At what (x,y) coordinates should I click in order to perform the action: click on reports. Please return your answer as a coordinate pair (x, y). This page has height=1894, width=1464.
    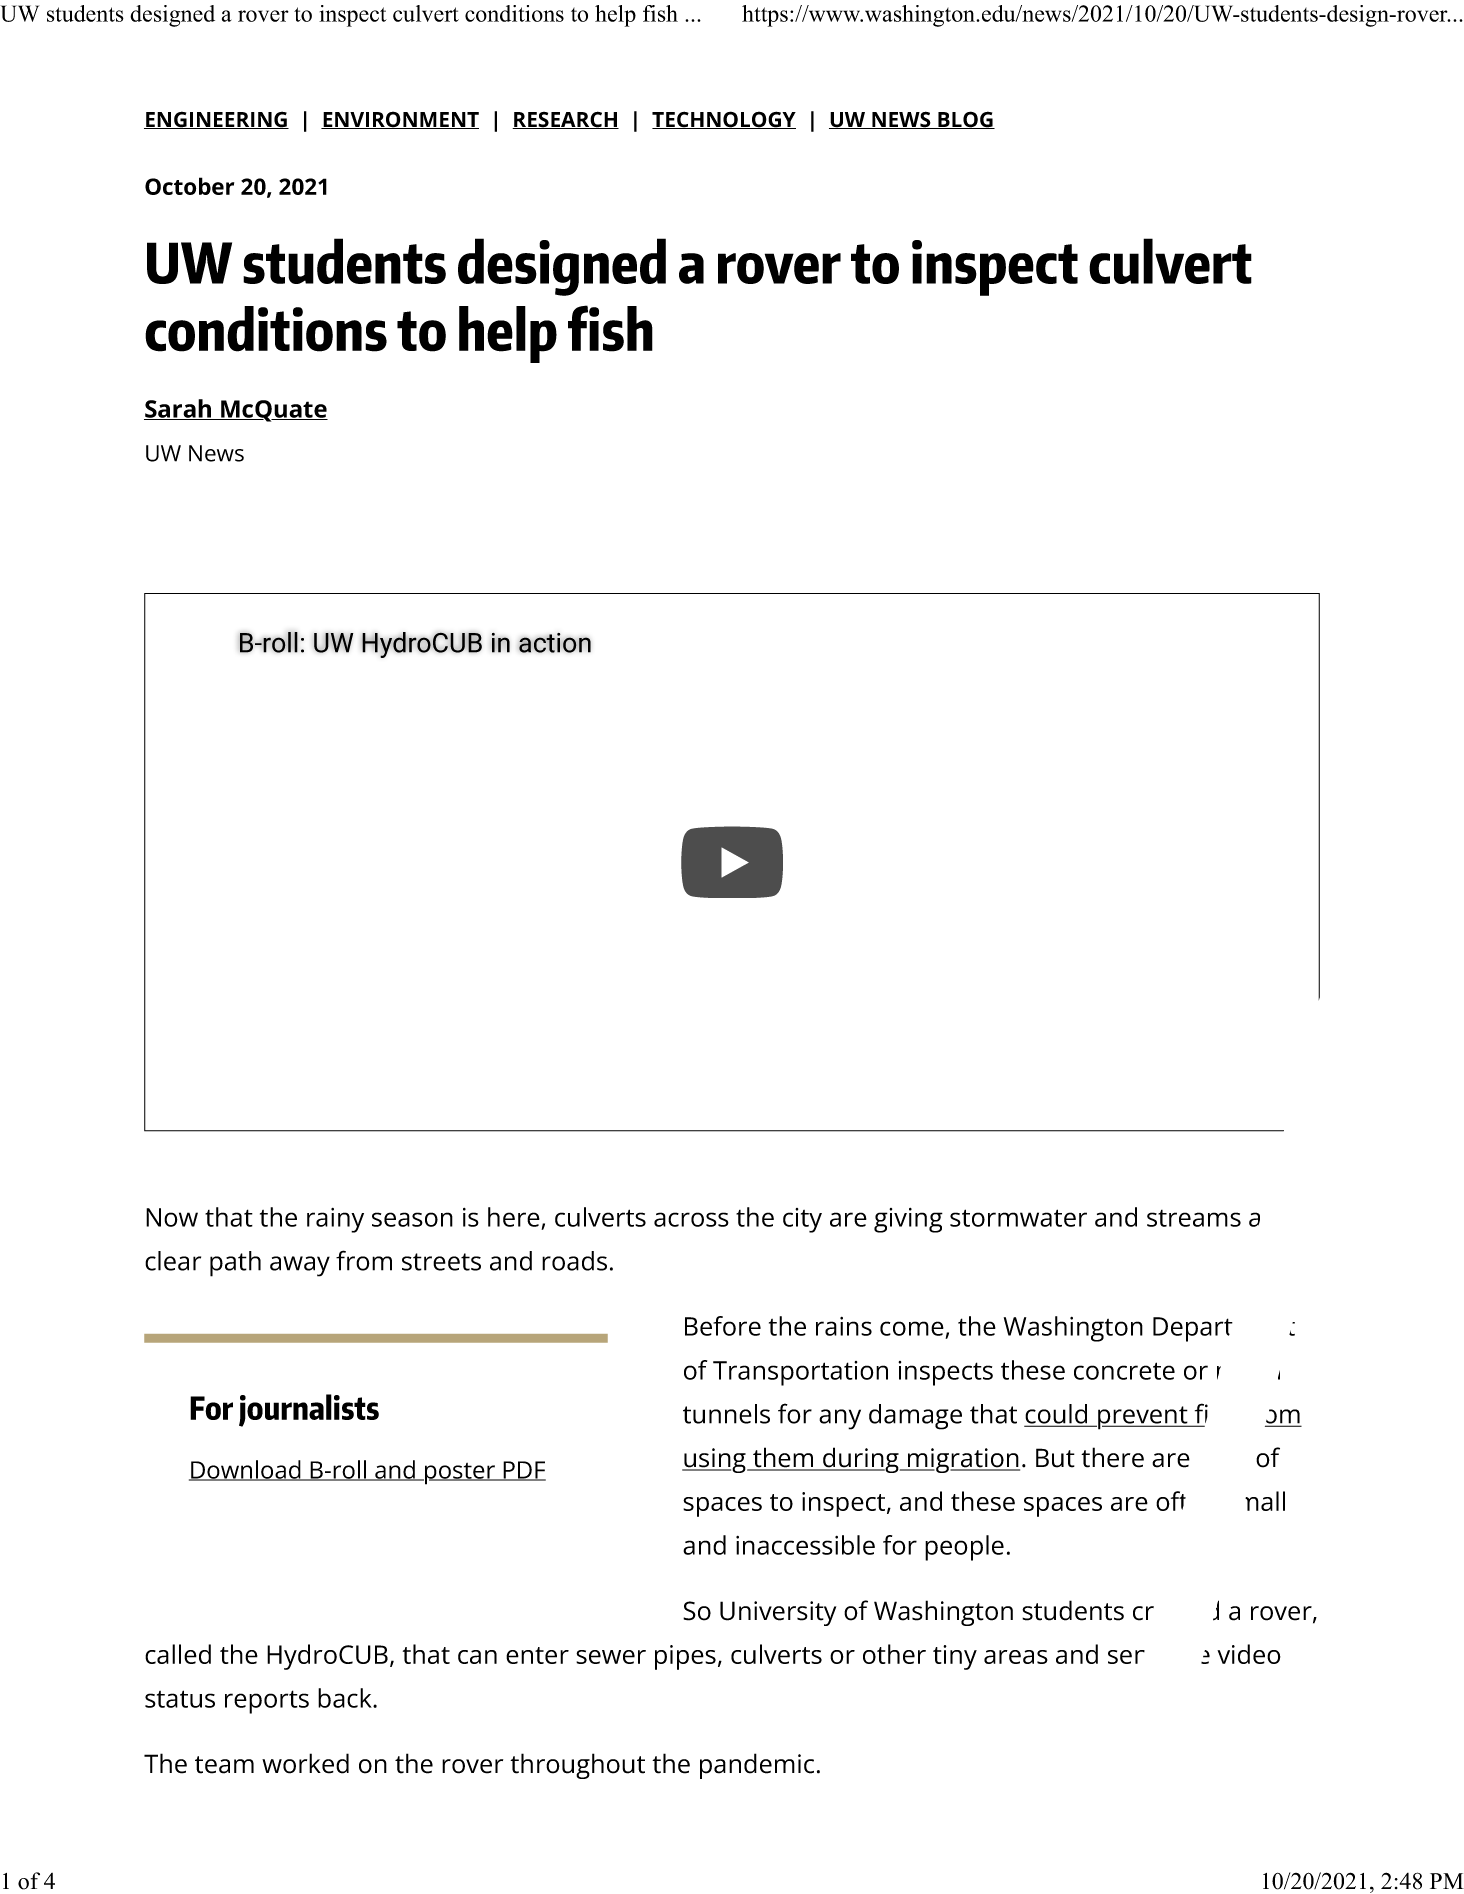
    Looking at the image, I should click on (267, 1702).
